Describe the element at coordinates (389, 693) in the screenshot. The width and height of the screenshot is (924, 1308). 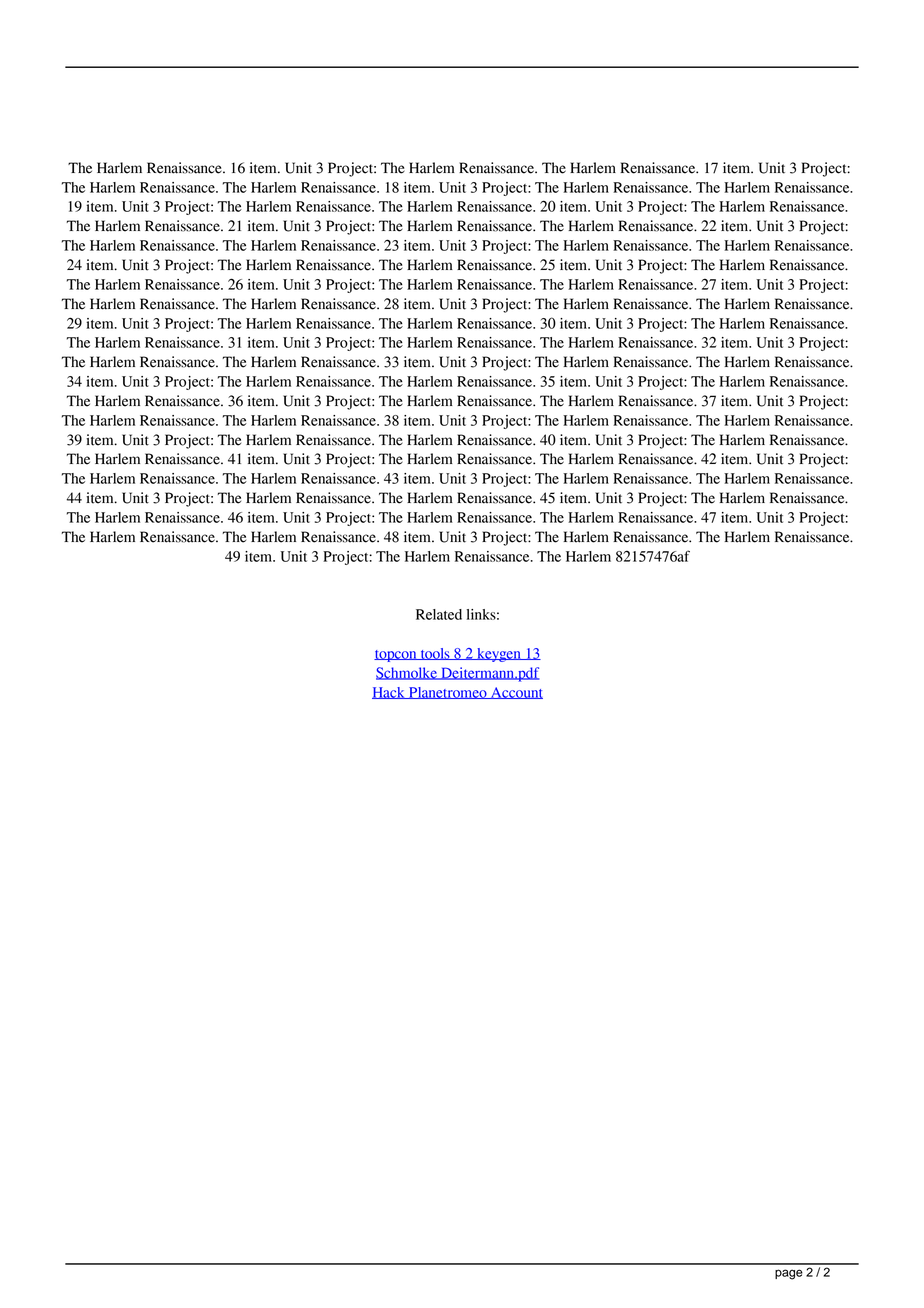
I see `Hack` at that location.
